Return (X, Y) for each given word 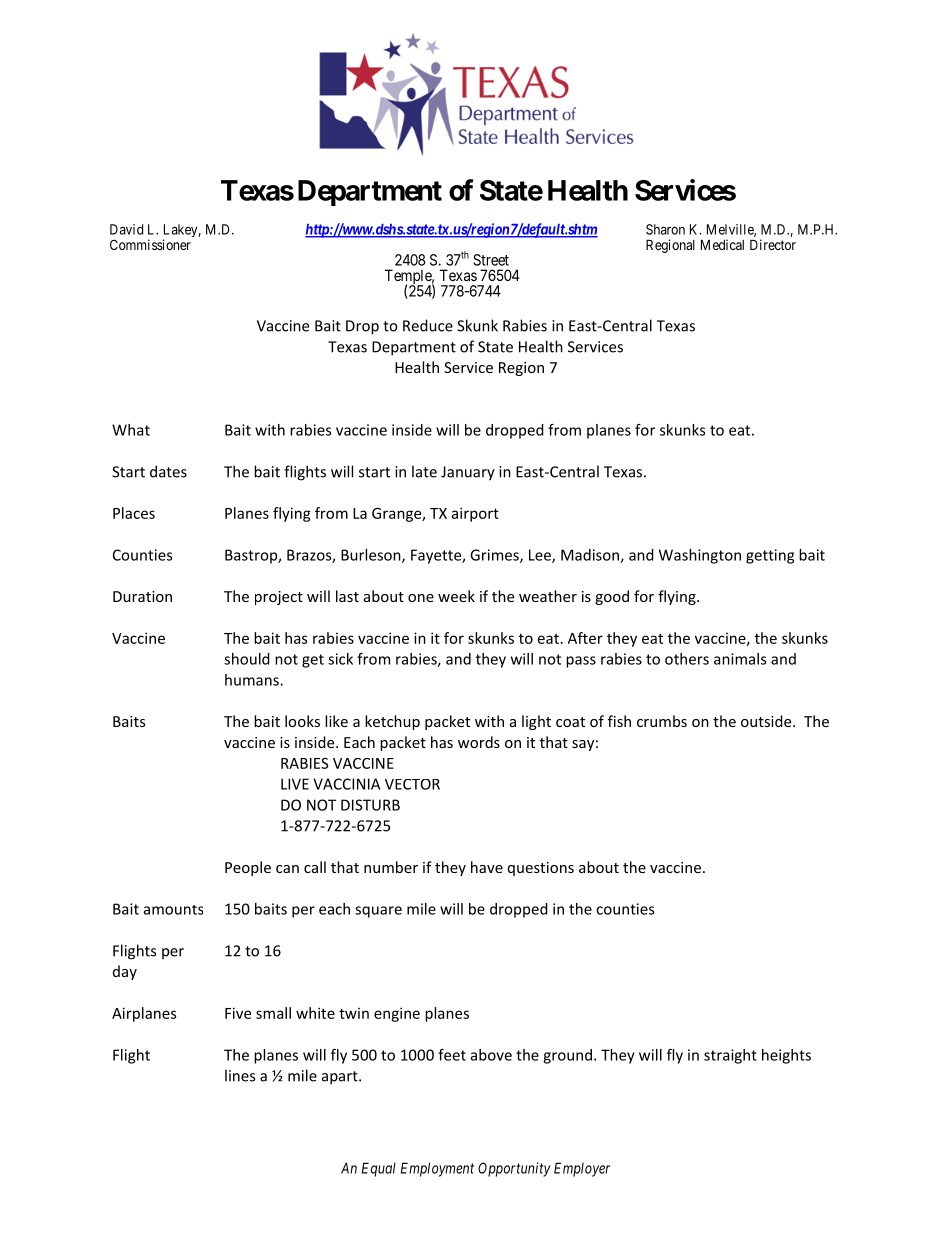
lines (240, 1075)
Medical (722, 244)
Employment (437, 1169)
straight (730, 1056)
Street (491, 260)
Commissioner (150, 244)
